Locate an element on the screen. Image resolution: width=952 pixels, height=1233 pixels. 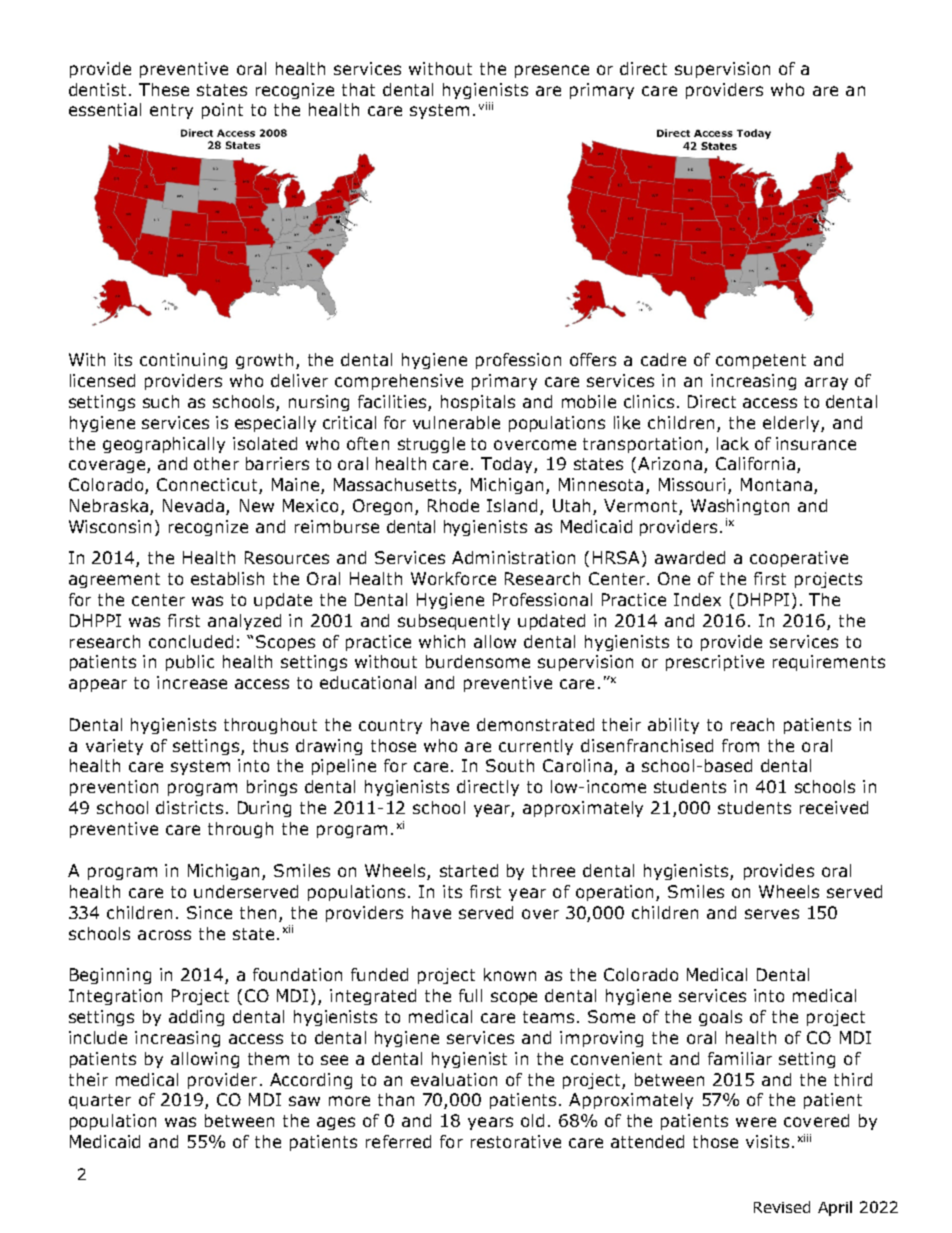
other is located at coordinates (216, 463).
